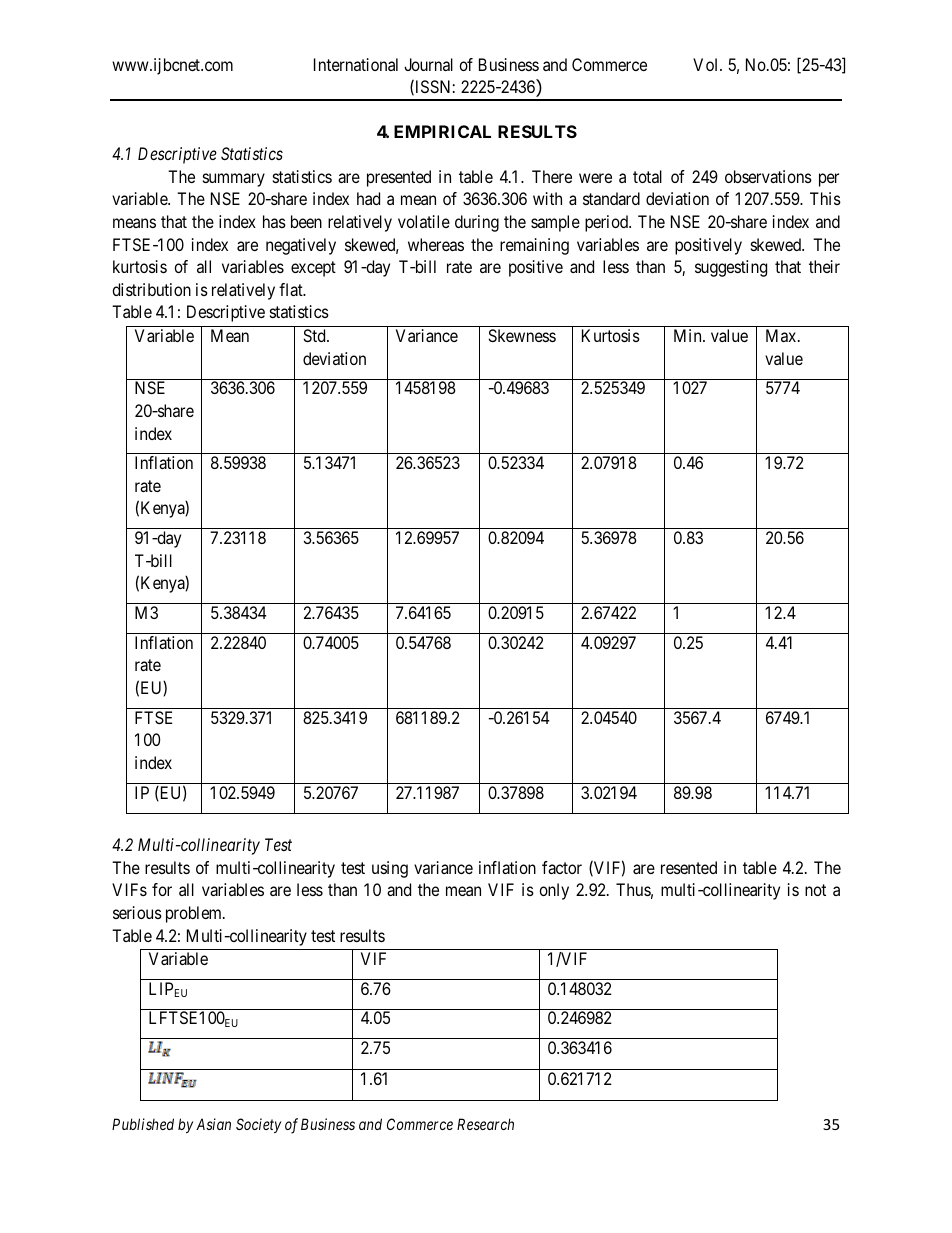 The height and width of the screenshot is (1233, 952). I want to click on factor, so click(562, 867).
